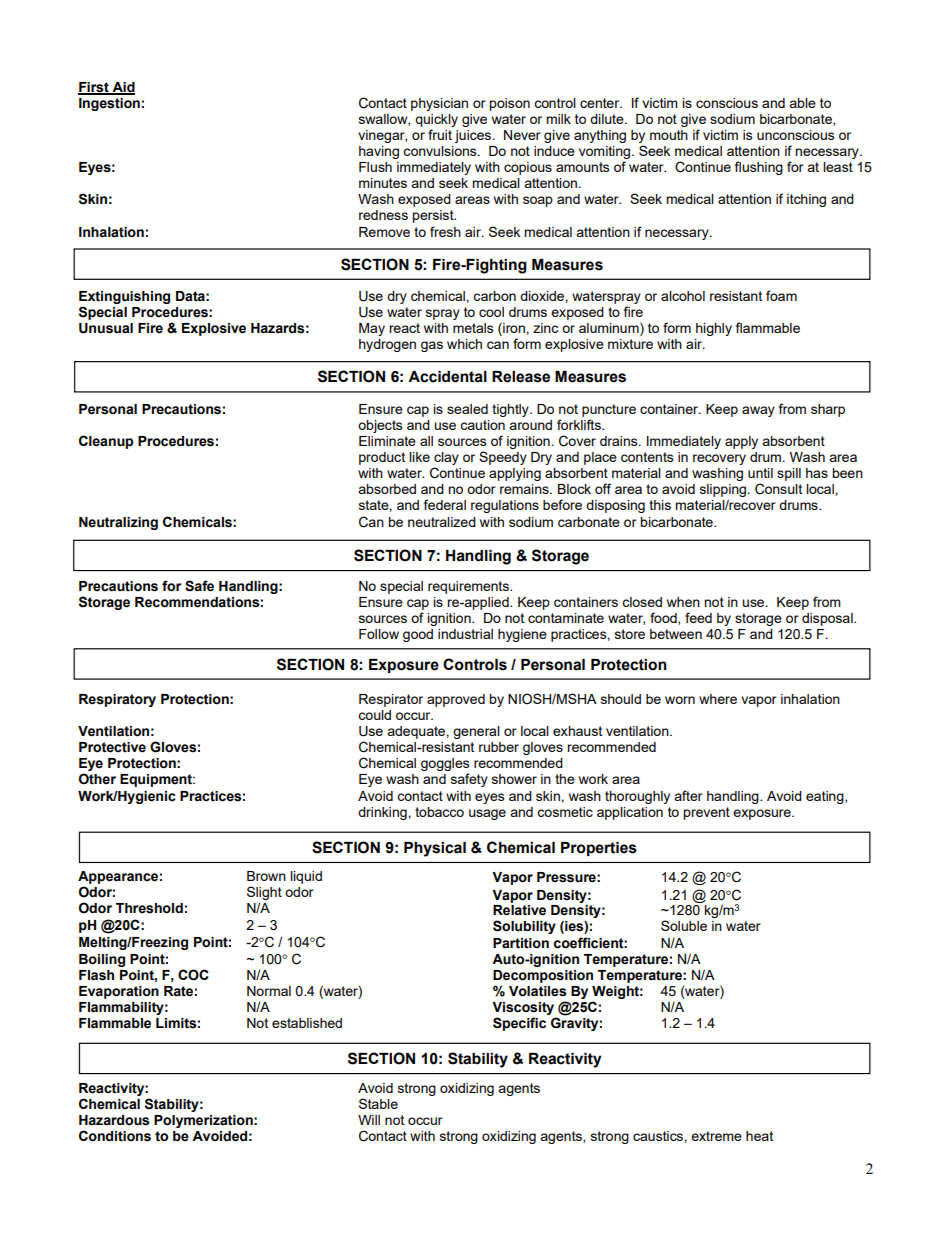  I want to click on Neutralizing, so click(118, 523).
